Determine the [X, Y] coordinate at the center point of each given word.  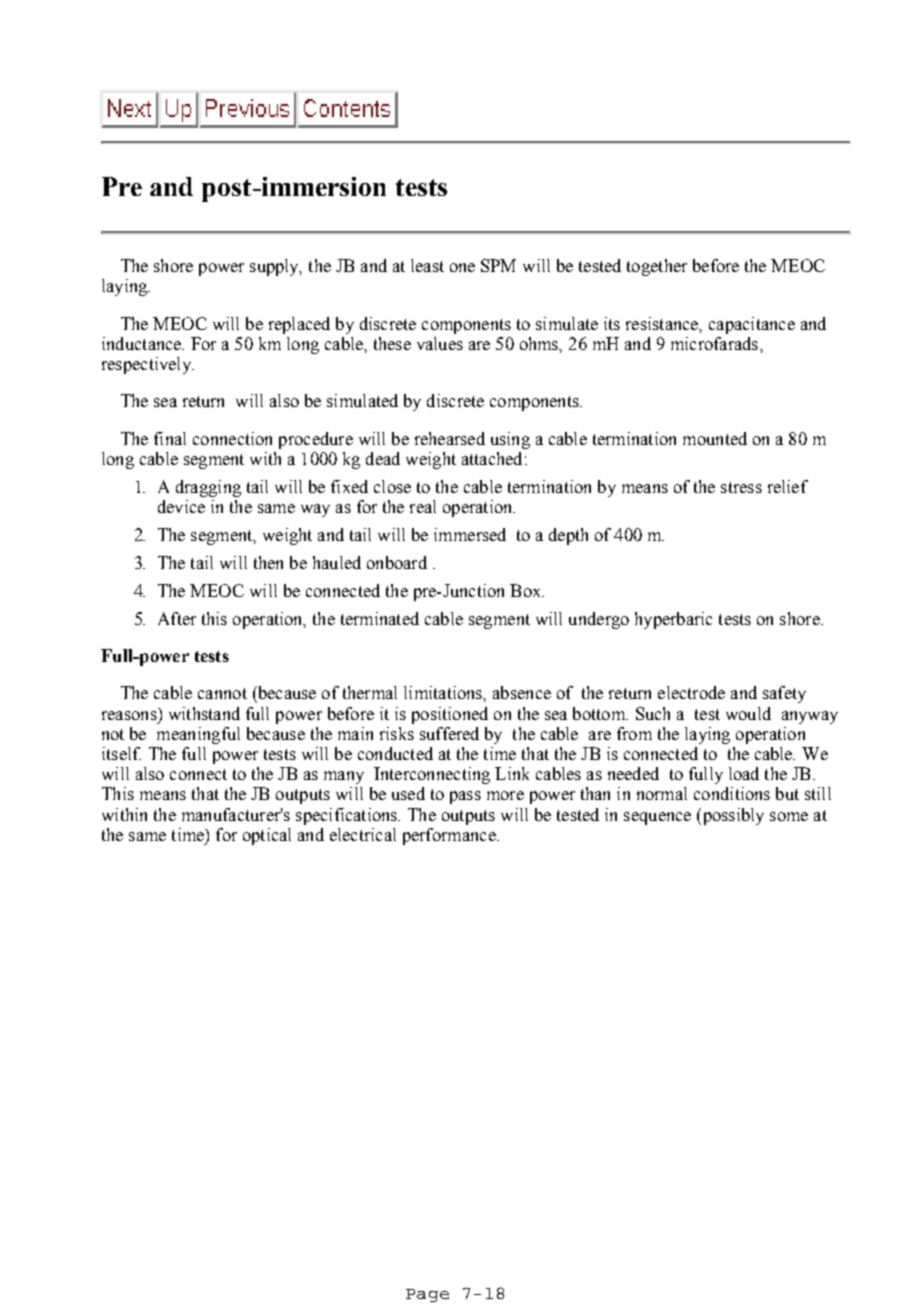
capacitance [752, 325]
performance [450, 836]
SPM [498, 265]
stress [741, 487]
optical [267, 836]
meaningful [198, 735]
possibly [732, 816]
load [744, 773]
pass [465, 797]
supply [276, 267]
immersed [470, 534]
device [181, 506]
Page [427, 1295]
